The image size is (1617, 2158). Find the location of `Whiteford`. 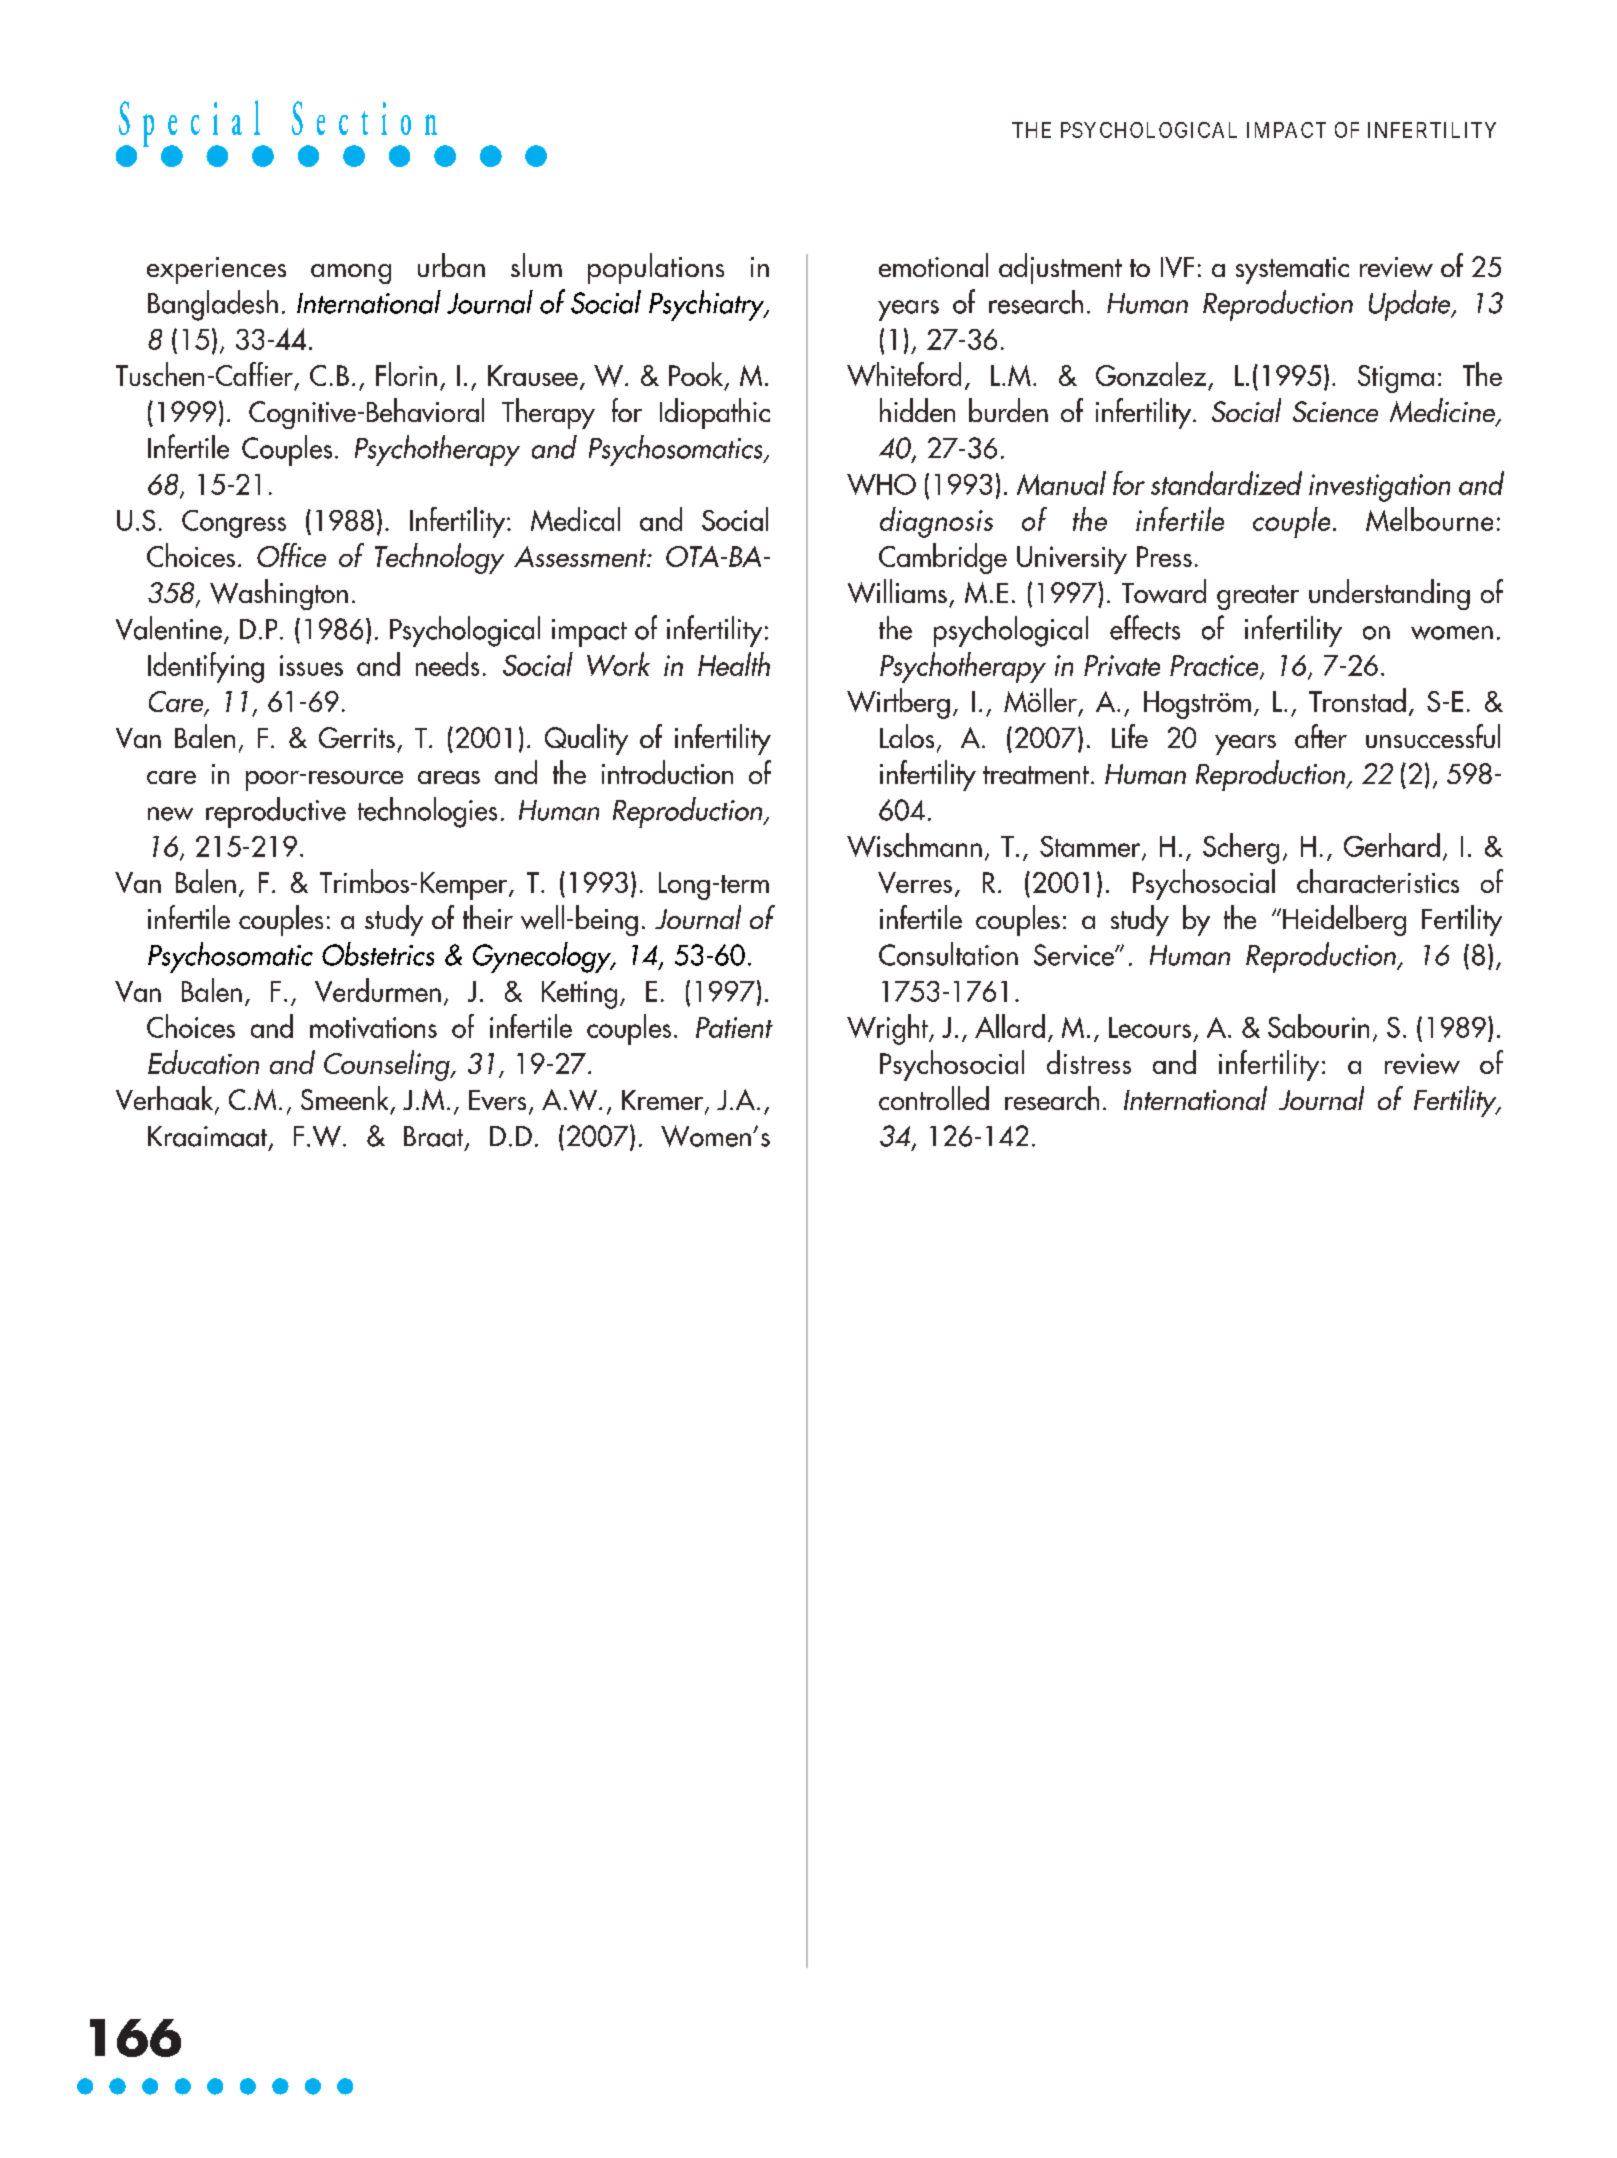

Whiteford is located at coordinates (904, 374).
